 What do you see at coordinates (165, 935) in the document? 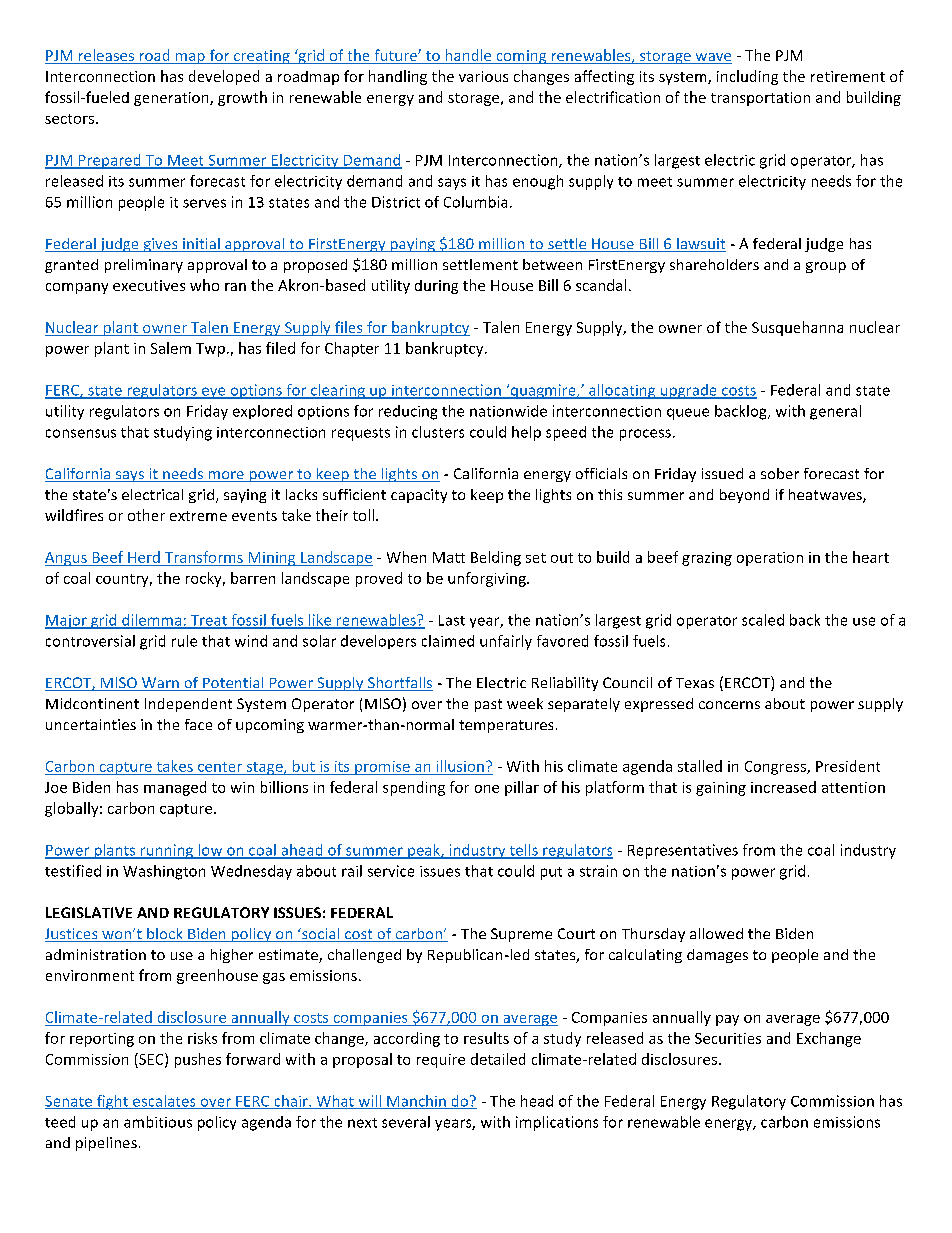
I see `block` at bounding box center [165, 935].
